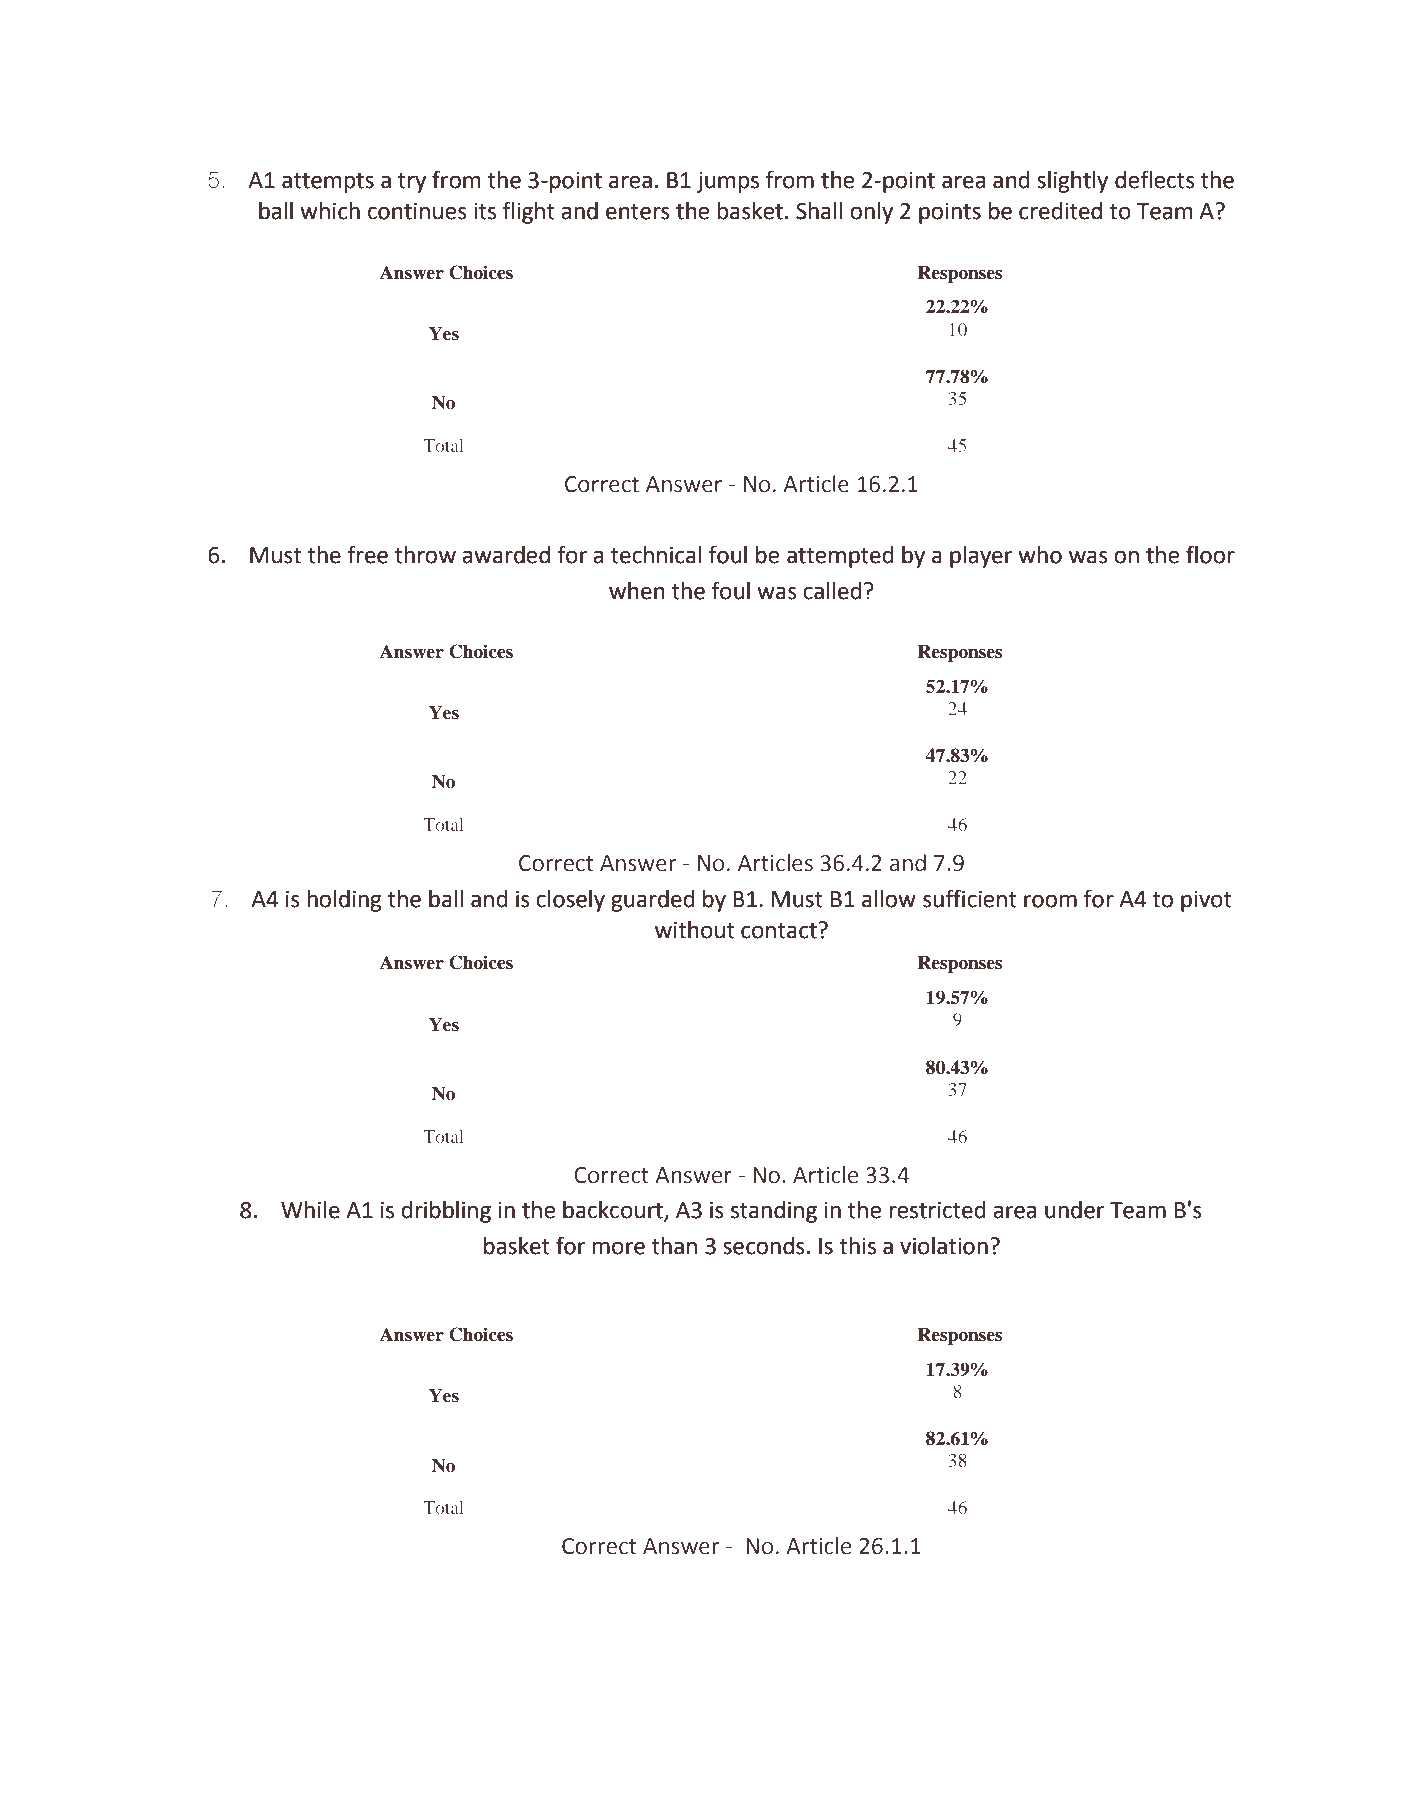  Describe the element at coordinates (1040, 555) in the document. I see `who` at that location.
